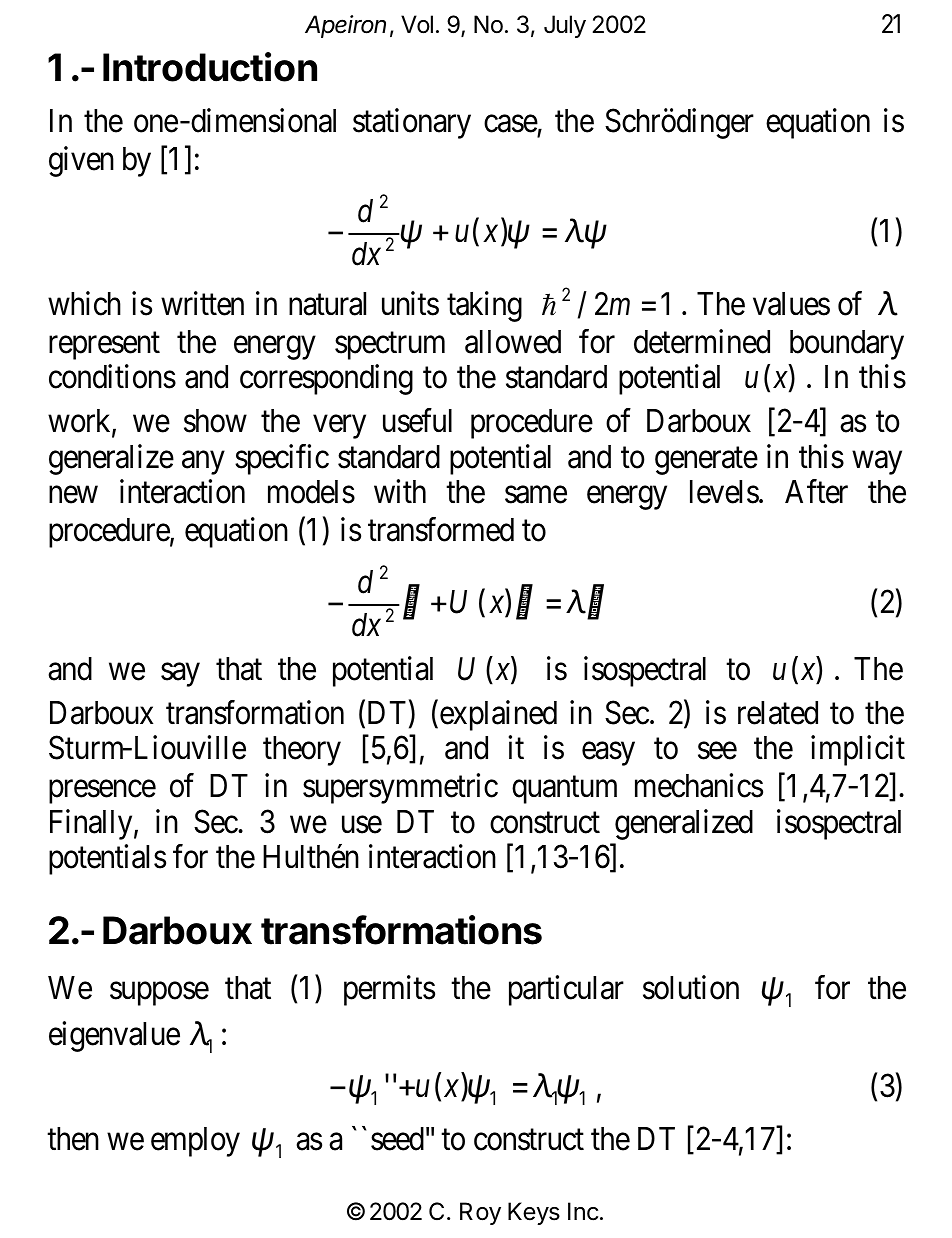 This page has width=952, height=1238. I want to click on given, so click(81, 161).
